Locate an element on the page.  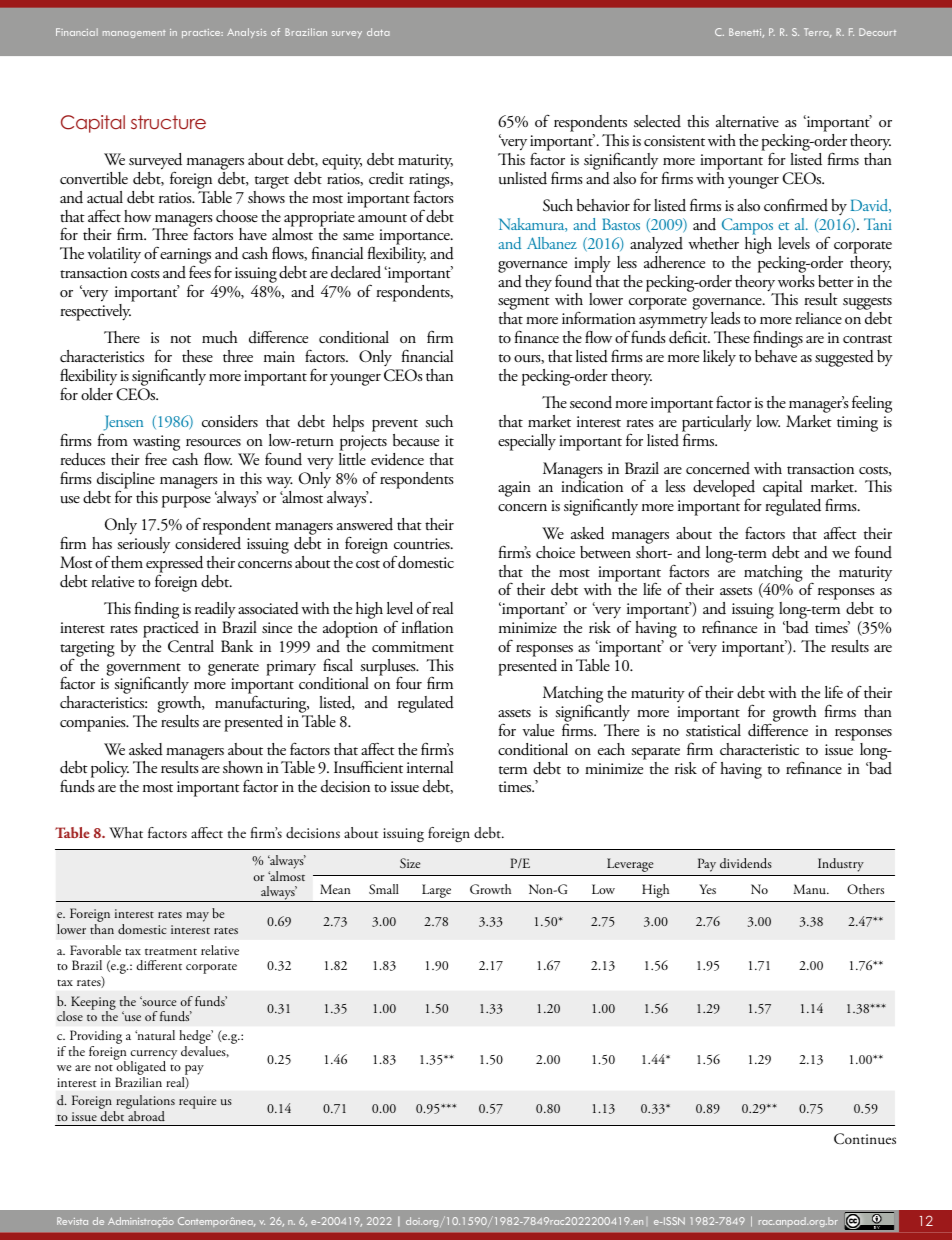
different is located at coordinates (159, 965).
